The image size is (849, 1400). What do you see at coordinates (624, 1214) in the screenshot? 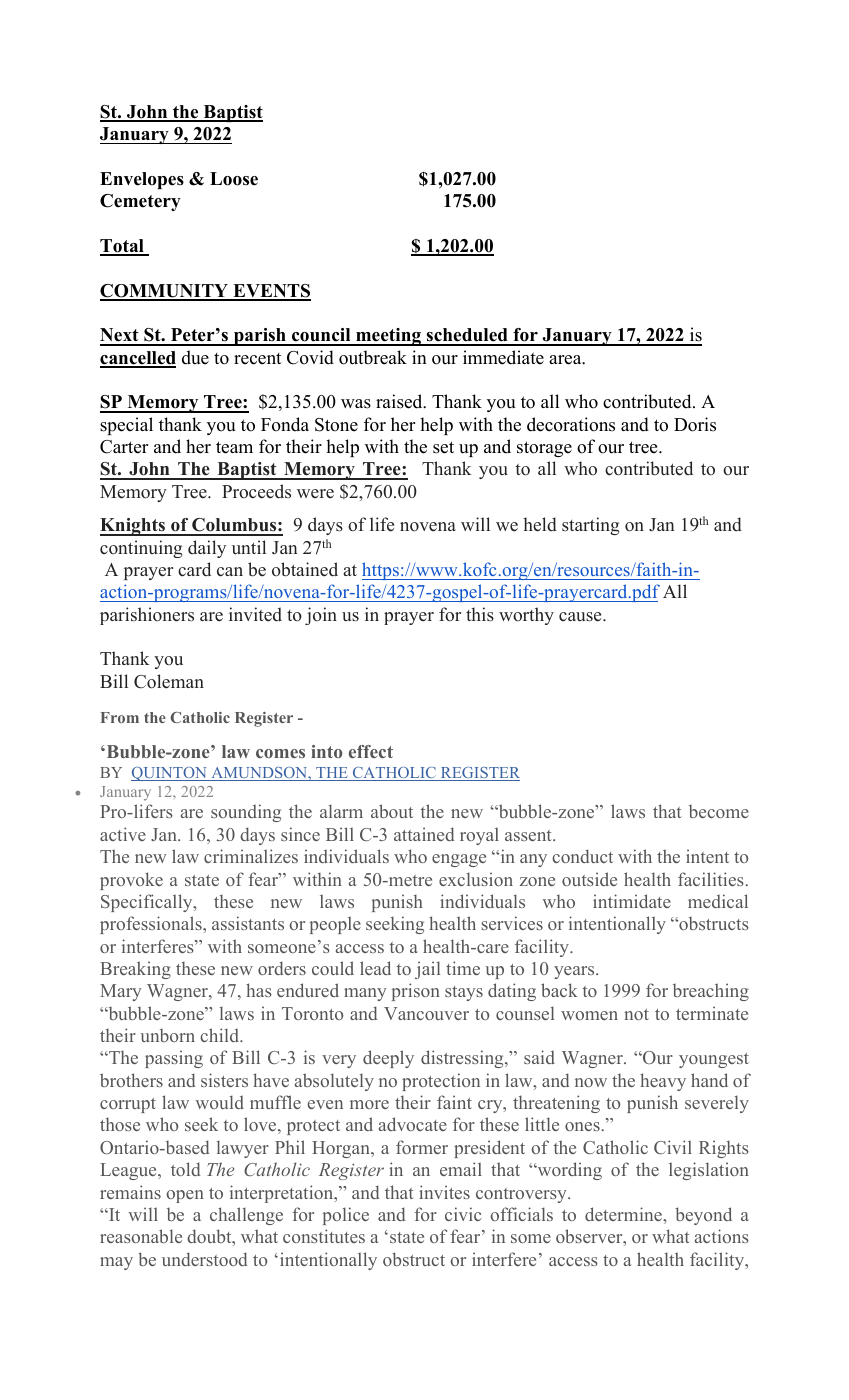
I see `determine` at bounding box center [624, 1214].
